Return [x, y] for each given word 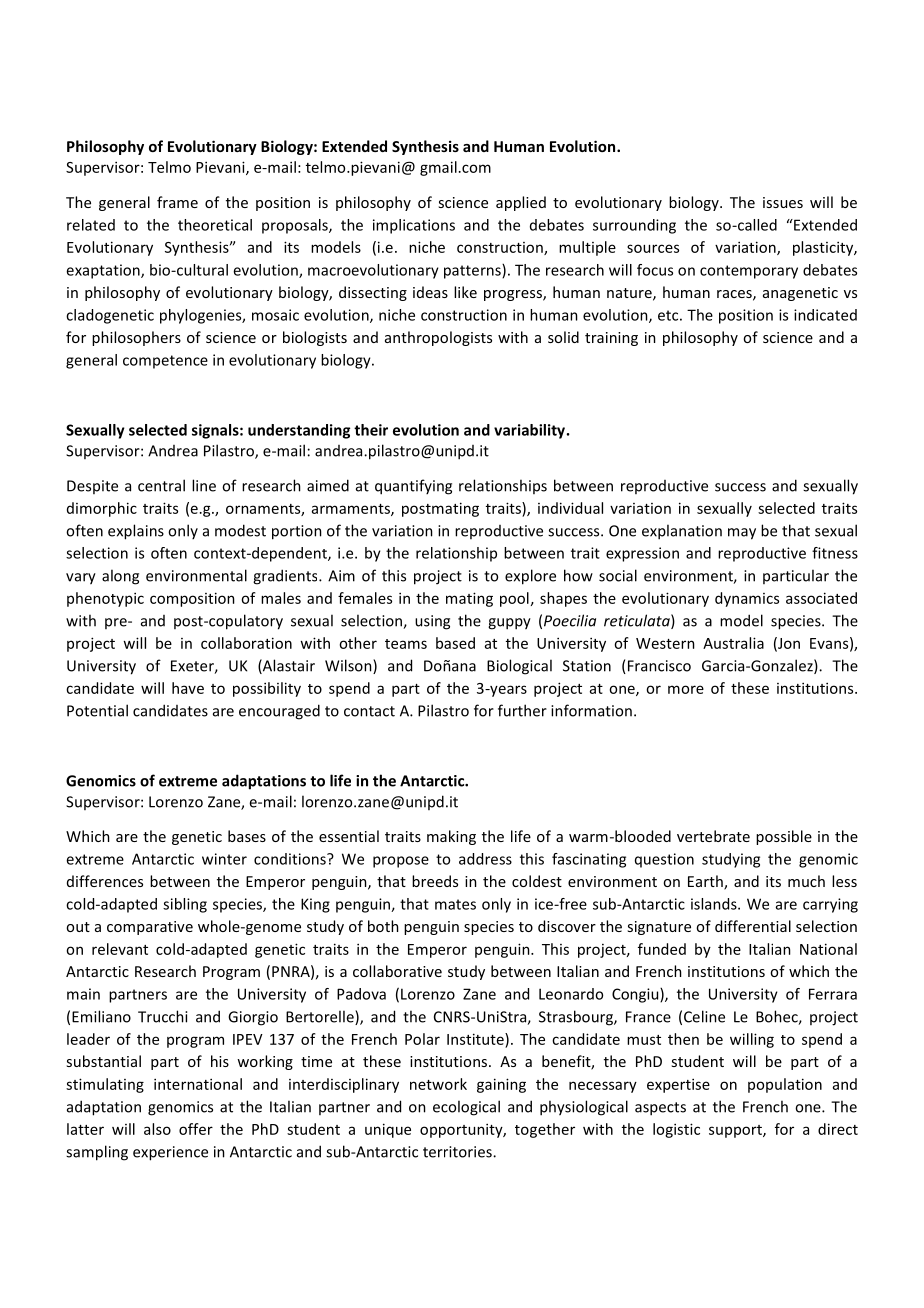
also [157, 1129]
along [120, 577]
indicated [825, 315]
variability [529, 431]
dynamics [747, 599]
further [522, 710]
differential [753, 926]
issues [783, 202]
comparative [150, 928]
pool [514, 599]
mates [455, 904]
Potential [97, 710]
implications [414, 226]
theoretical [215, 225]
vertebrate [713, 836]
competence [165, 362]
